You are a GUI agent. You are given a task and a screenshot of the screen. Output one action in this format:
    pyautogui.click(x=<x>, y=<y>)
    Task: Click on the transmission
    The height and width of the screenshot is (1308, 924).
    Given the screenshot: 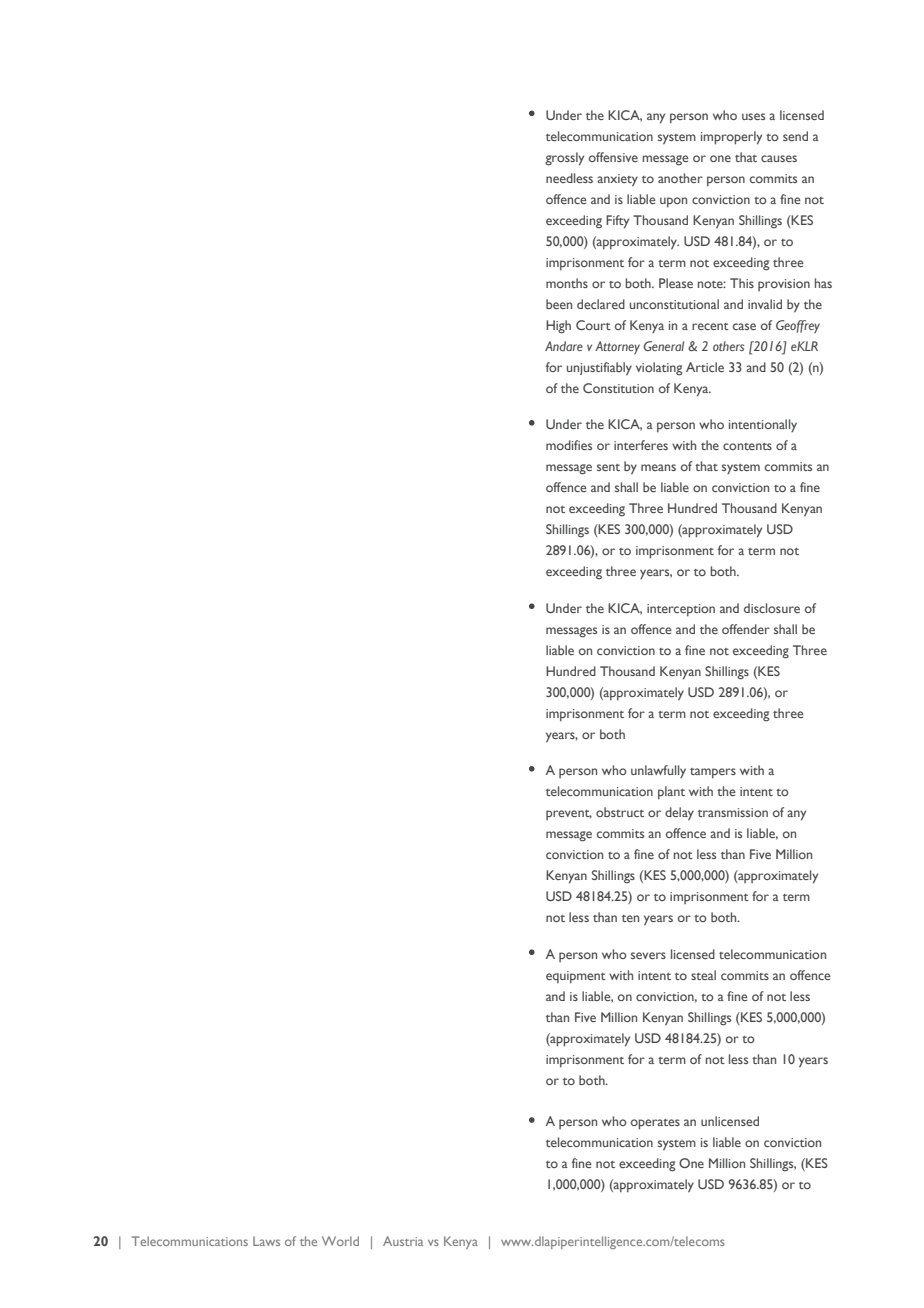 What is the action you would take?
    pyautogui.click(x=733, y=812)
